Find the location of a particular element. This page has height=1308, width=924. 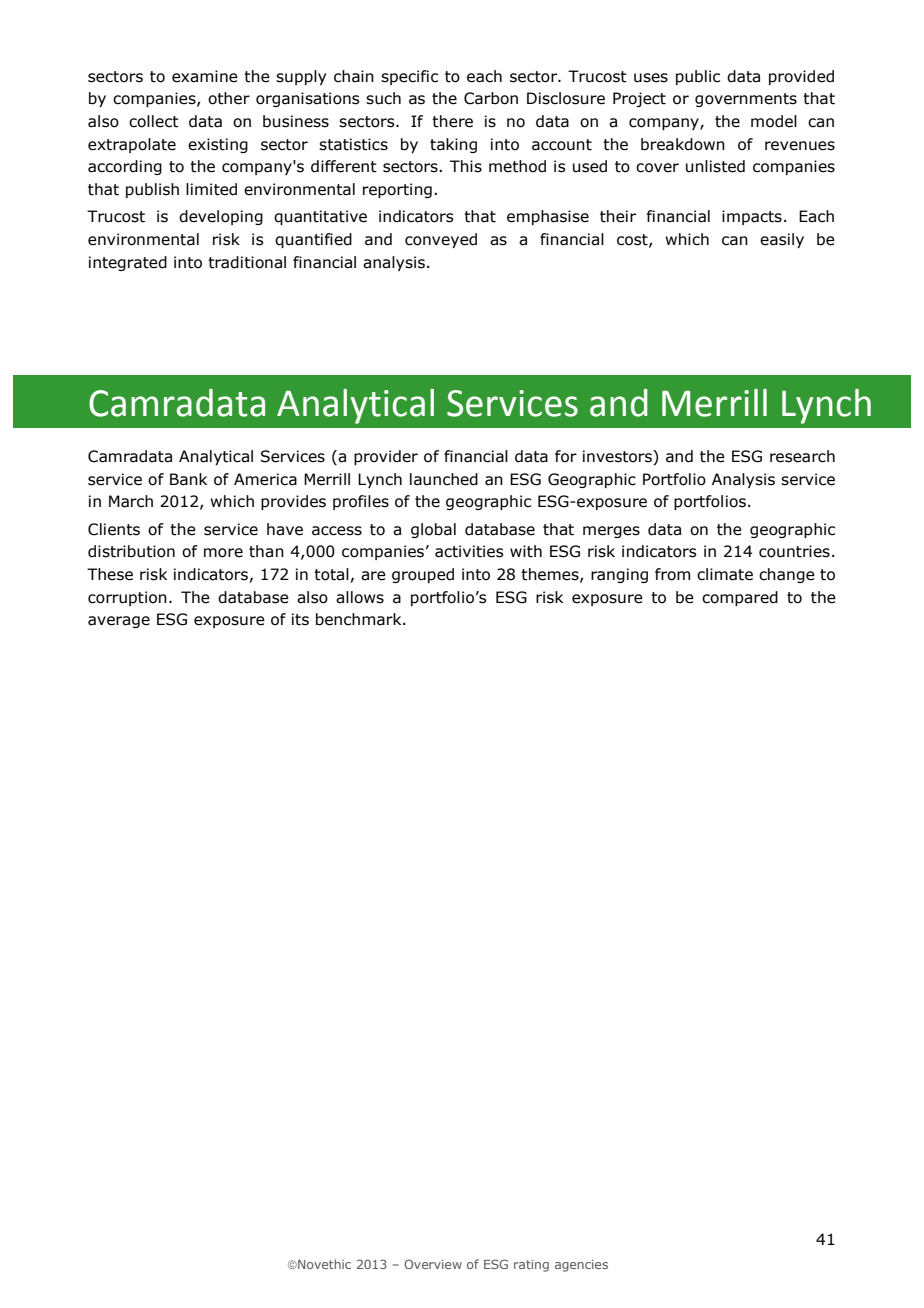

rating is located at coordinates (531, 1266).
